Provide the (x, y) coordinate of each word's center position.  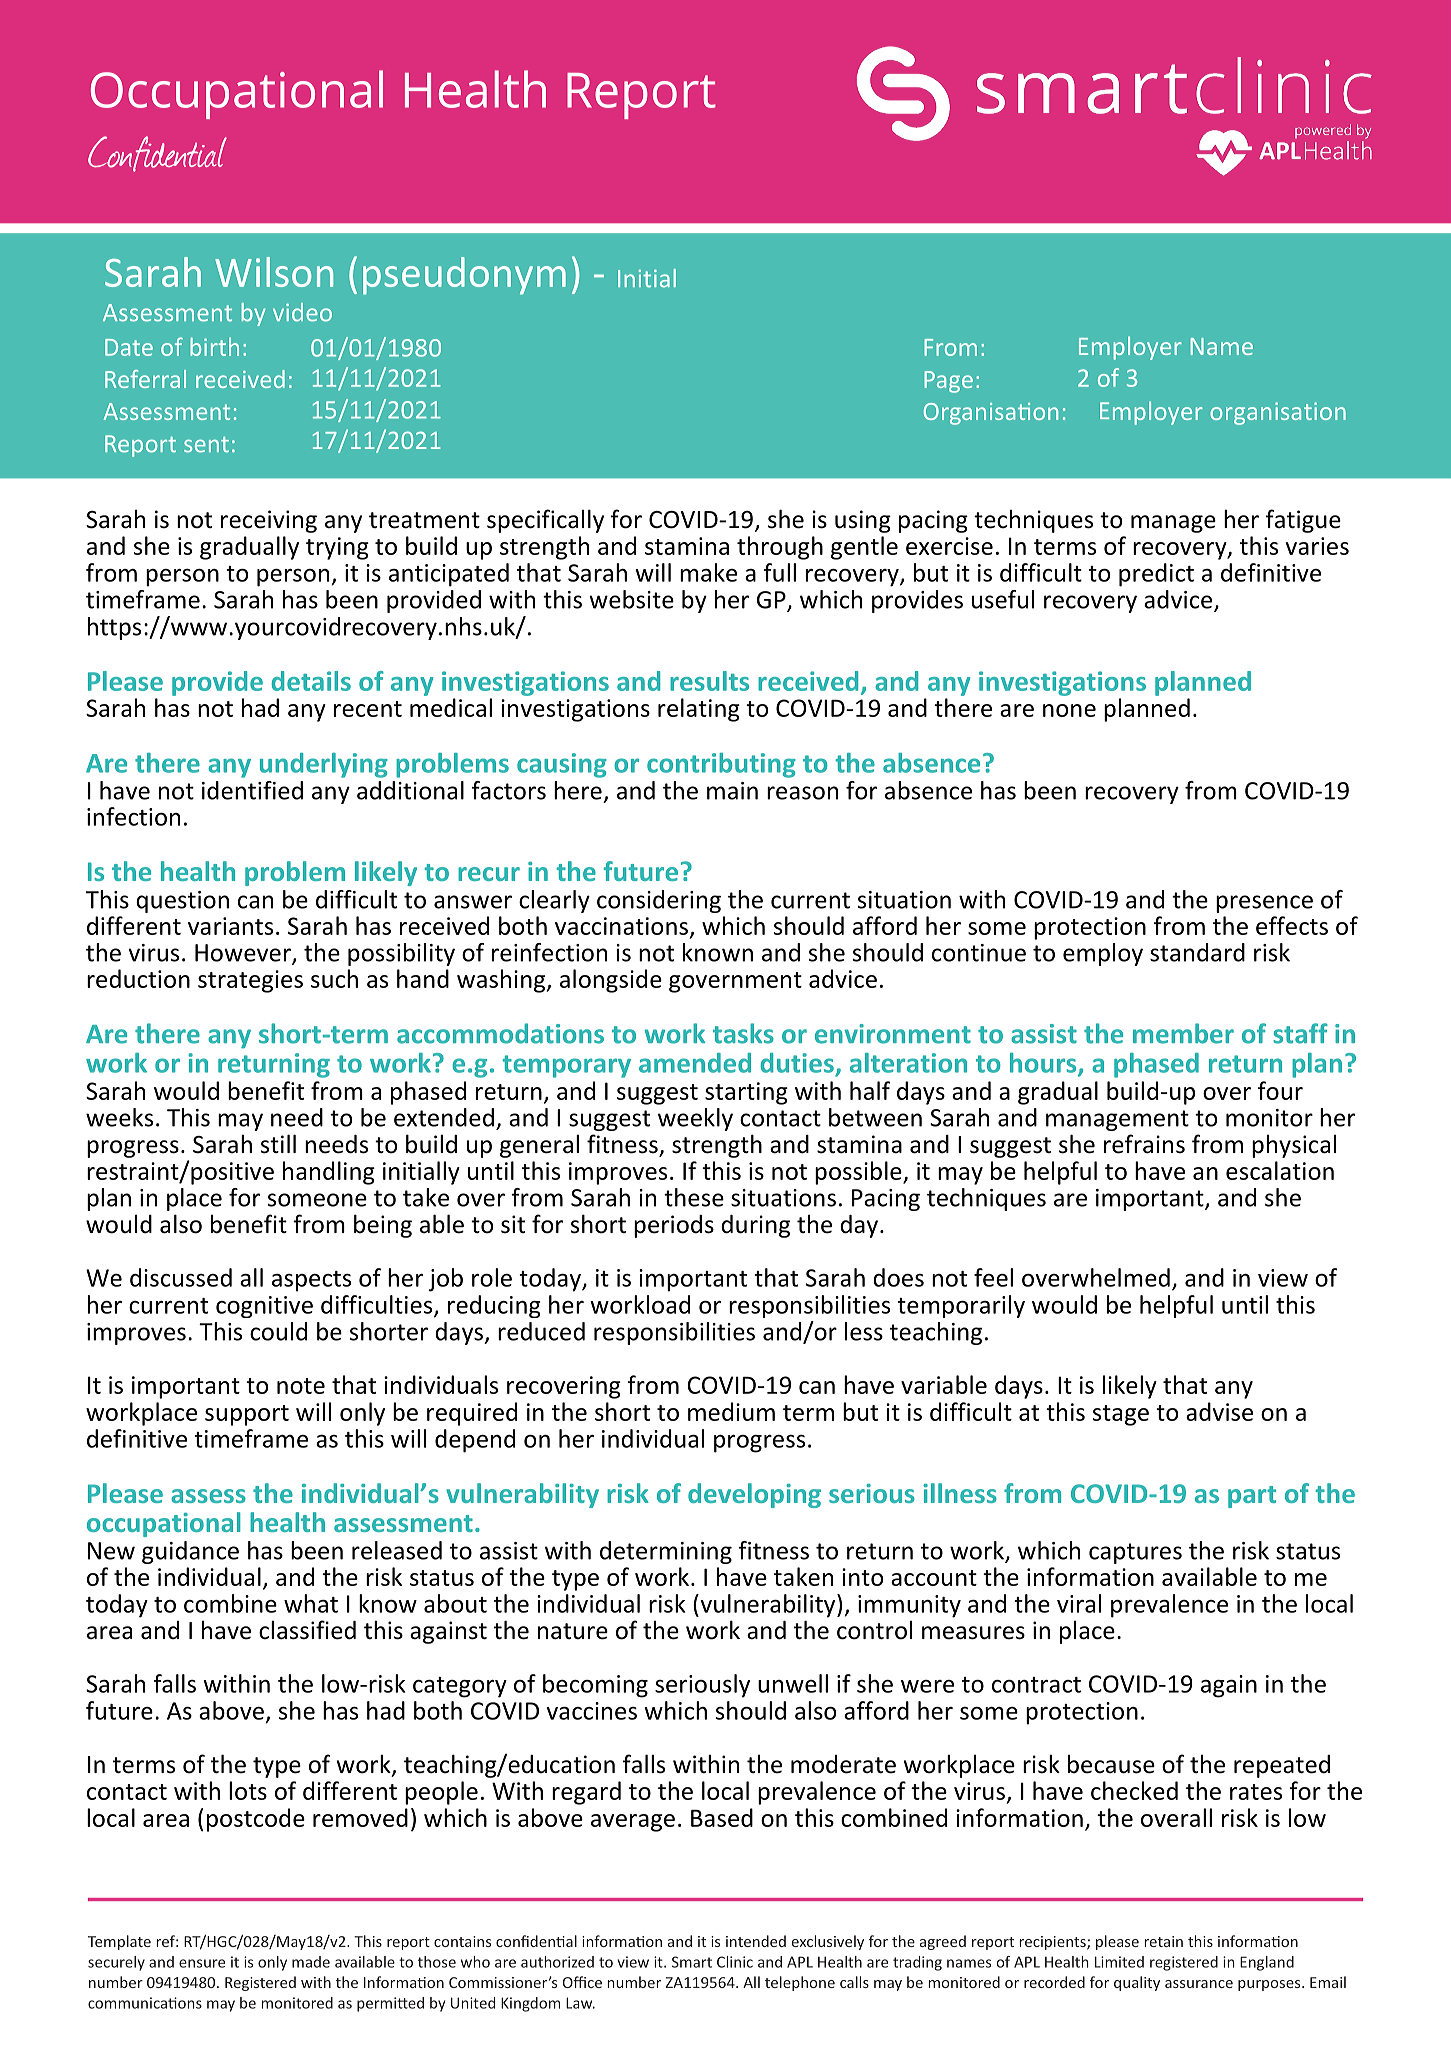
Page (948, 382)
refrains (1144, 1144)
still (278, 1144)
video (302, 312)
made (311, 1962)
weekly (695, 1119)
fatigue (1303, 521)
